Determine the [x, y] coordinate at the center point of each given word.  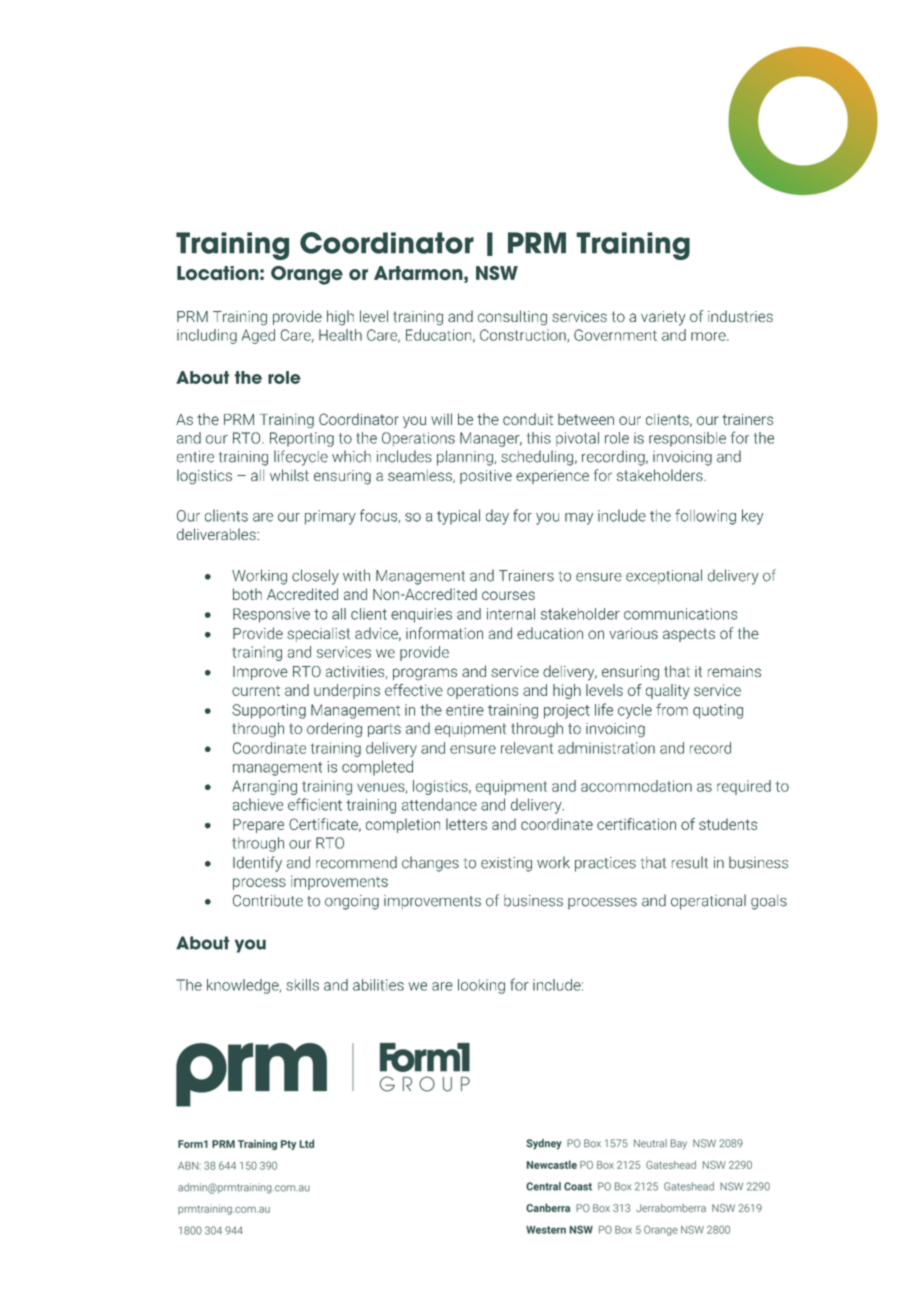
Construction [524, 336]
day [497, 517]
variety [663, 318]
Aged [258, 336]
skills [302, 985]
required [744, 787]
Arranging [264, 787]
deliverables [217, 534]
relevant [527, 748]
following [705, 517]
